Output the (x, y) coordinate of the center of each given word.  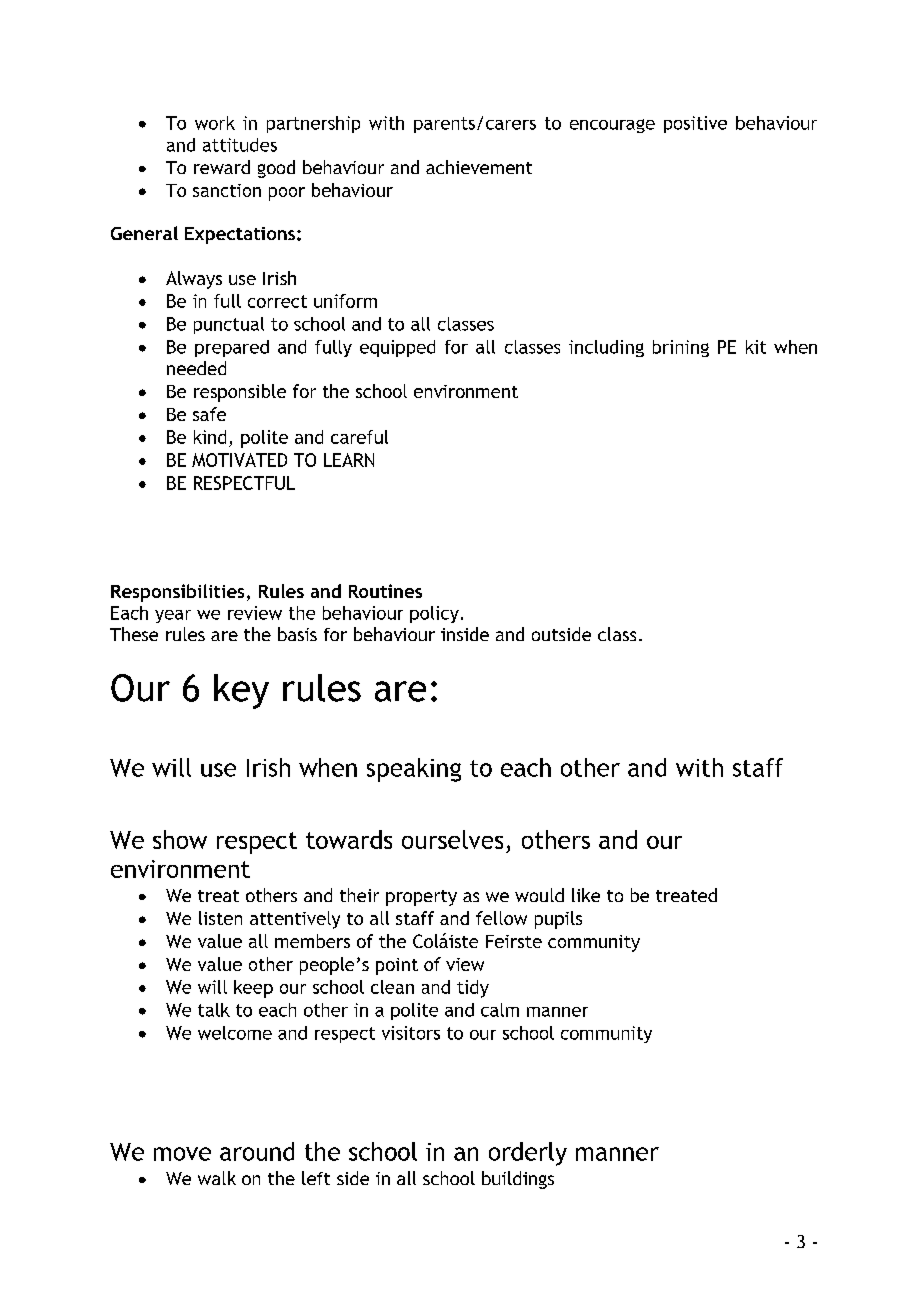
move (182, 1154)
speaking (414, 770)
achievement (479, 167)
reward (222, 167)
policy (434, 614)
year (173, 616)
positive (695, 124)
